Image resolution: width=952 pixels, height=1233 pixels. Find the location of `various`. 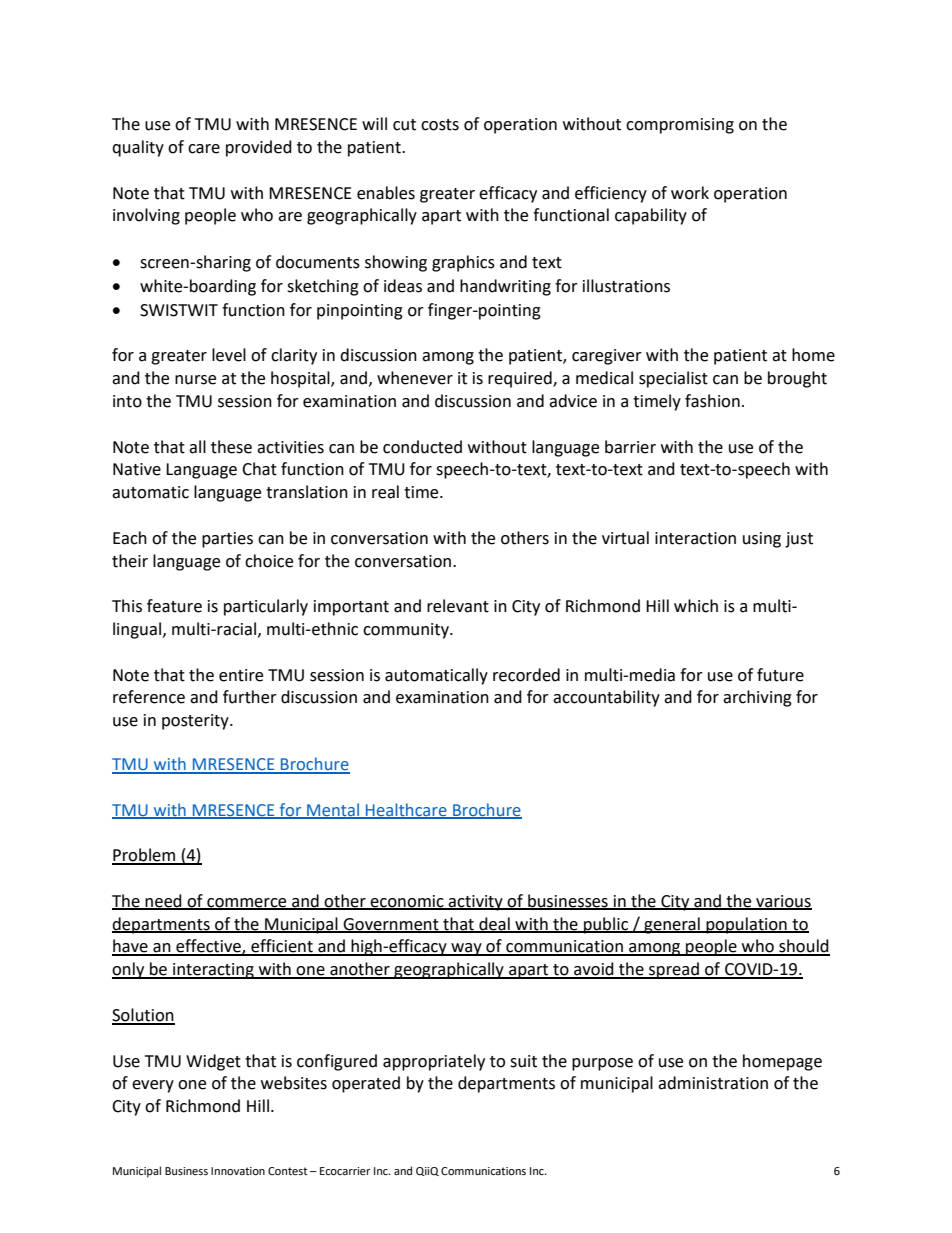

various is located at coordinates (783, 902).
